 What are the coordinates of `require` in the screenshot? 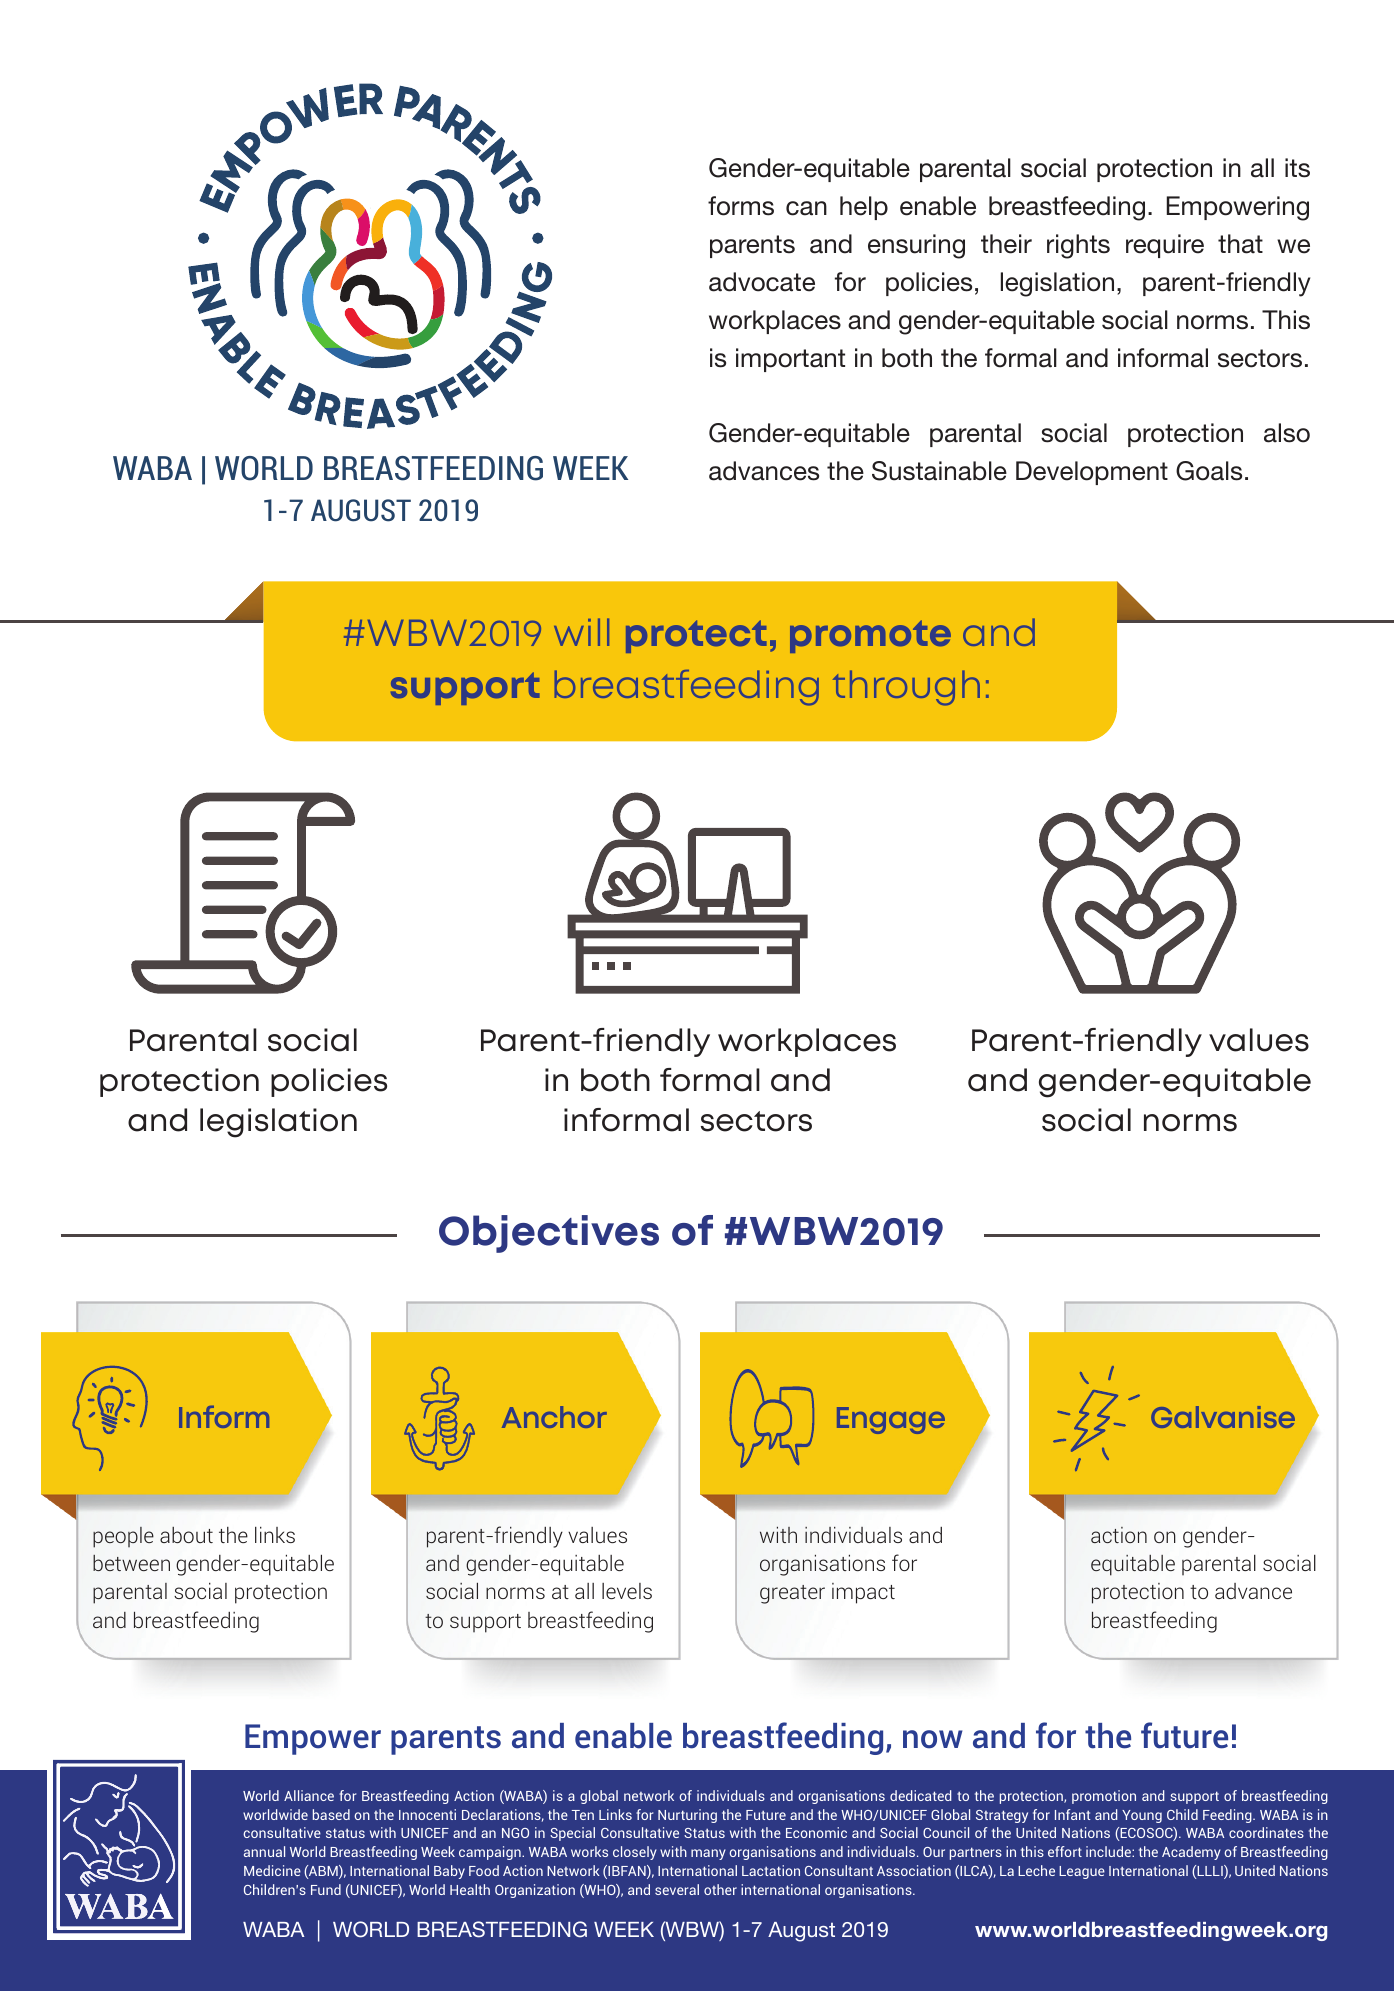 It's located at (1165, 246).
